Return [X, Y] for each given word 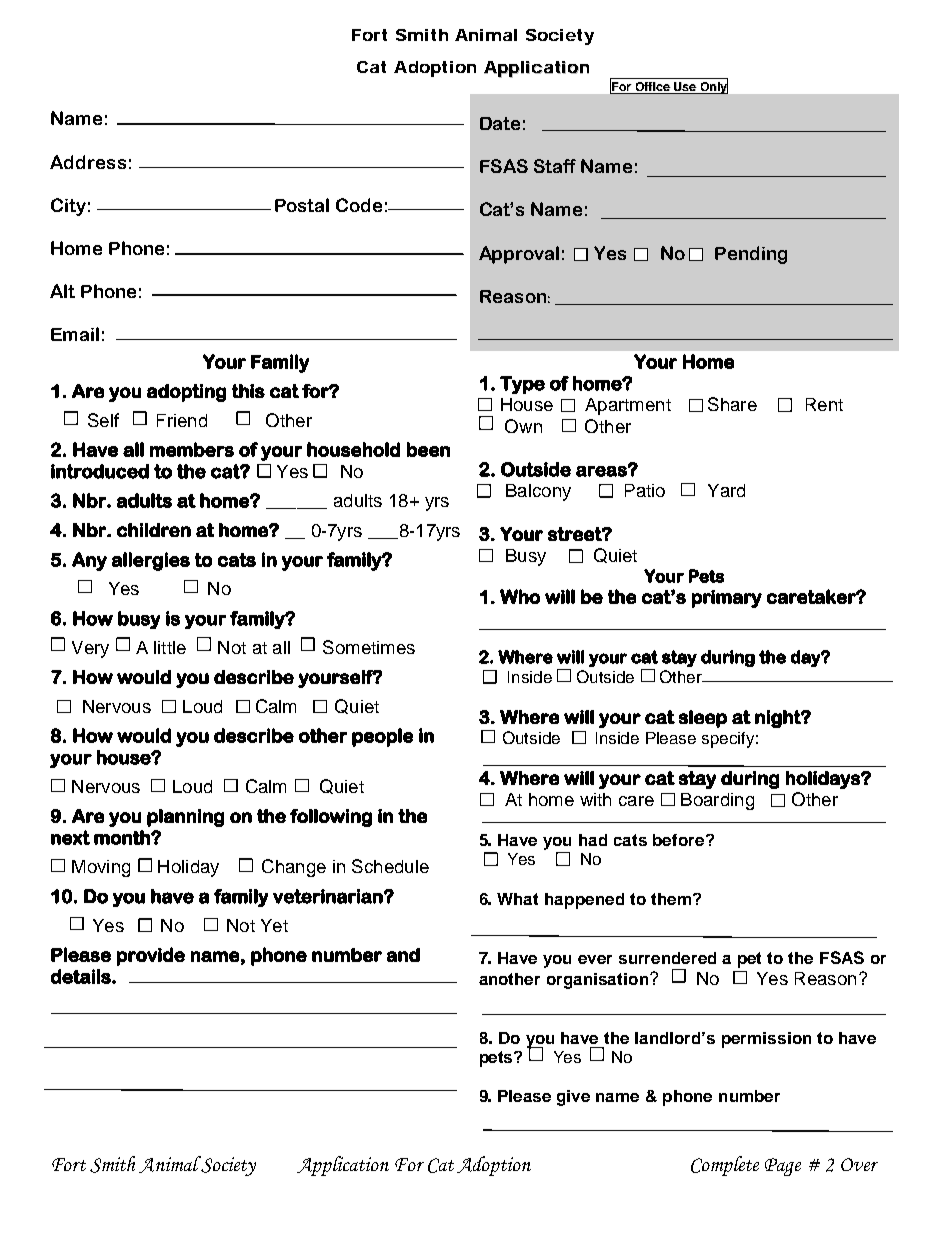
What [517, 899]
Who [520, 596]
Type [522, 385]
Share [732, 404]
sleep [703, 719]
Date [500, 123]
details [82, 976]
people [382, 737]
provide [151, 956]
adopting [186, 393]
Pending [751, 255]
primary [727, 599]
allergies [151, 561]
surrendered [667, 958]
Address [88, 162]
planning [185, 818]
